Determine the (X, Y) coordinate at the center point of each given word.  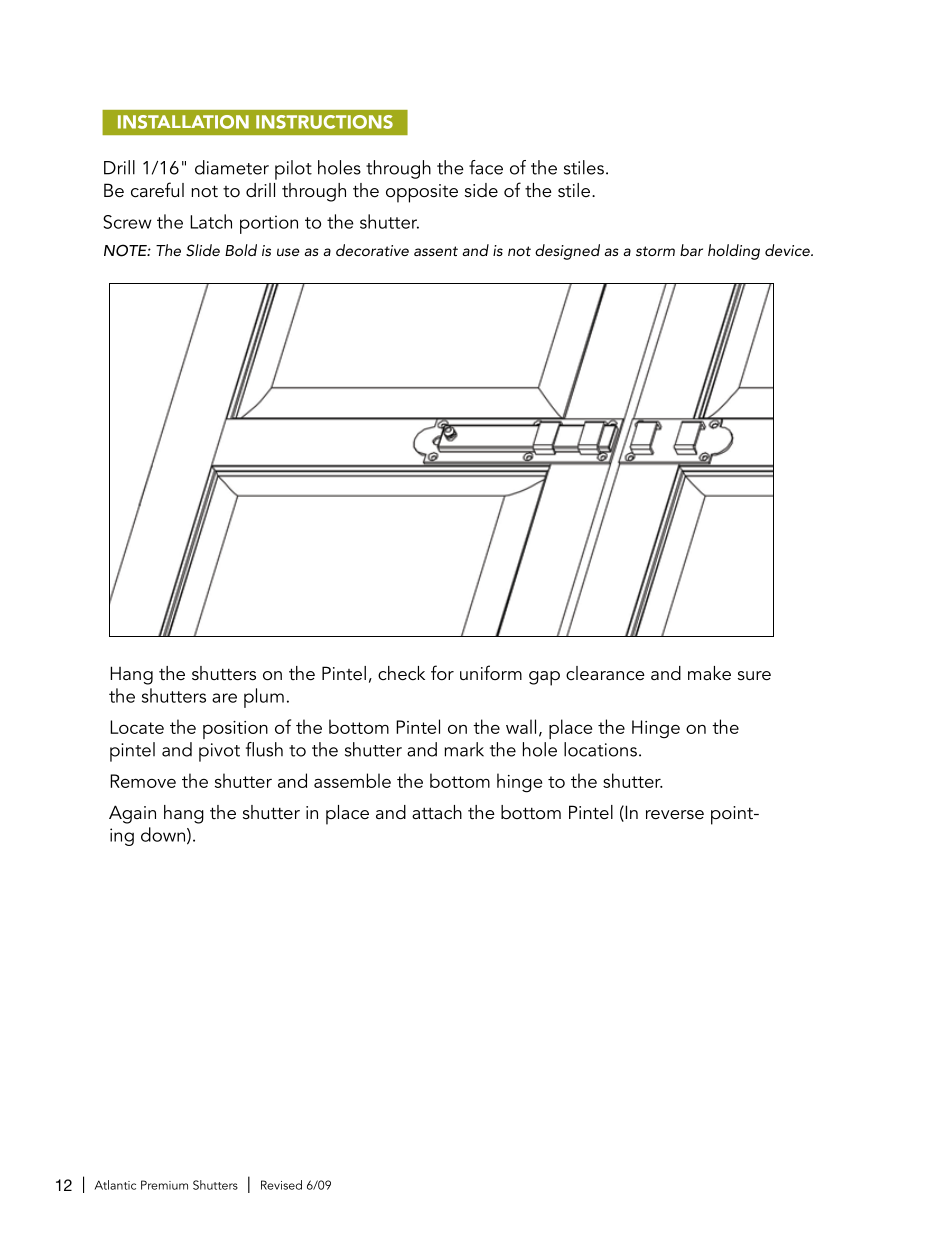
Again (132, 814)
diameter (232, 167)
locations (600, 749)
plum (264, 698)
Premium (164, 1185)
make (709, 673)
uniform (491, 672)
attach (437, 812)
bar (691, 250)
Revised (281, 1185)
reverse (675, 815)
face (486, 167)
